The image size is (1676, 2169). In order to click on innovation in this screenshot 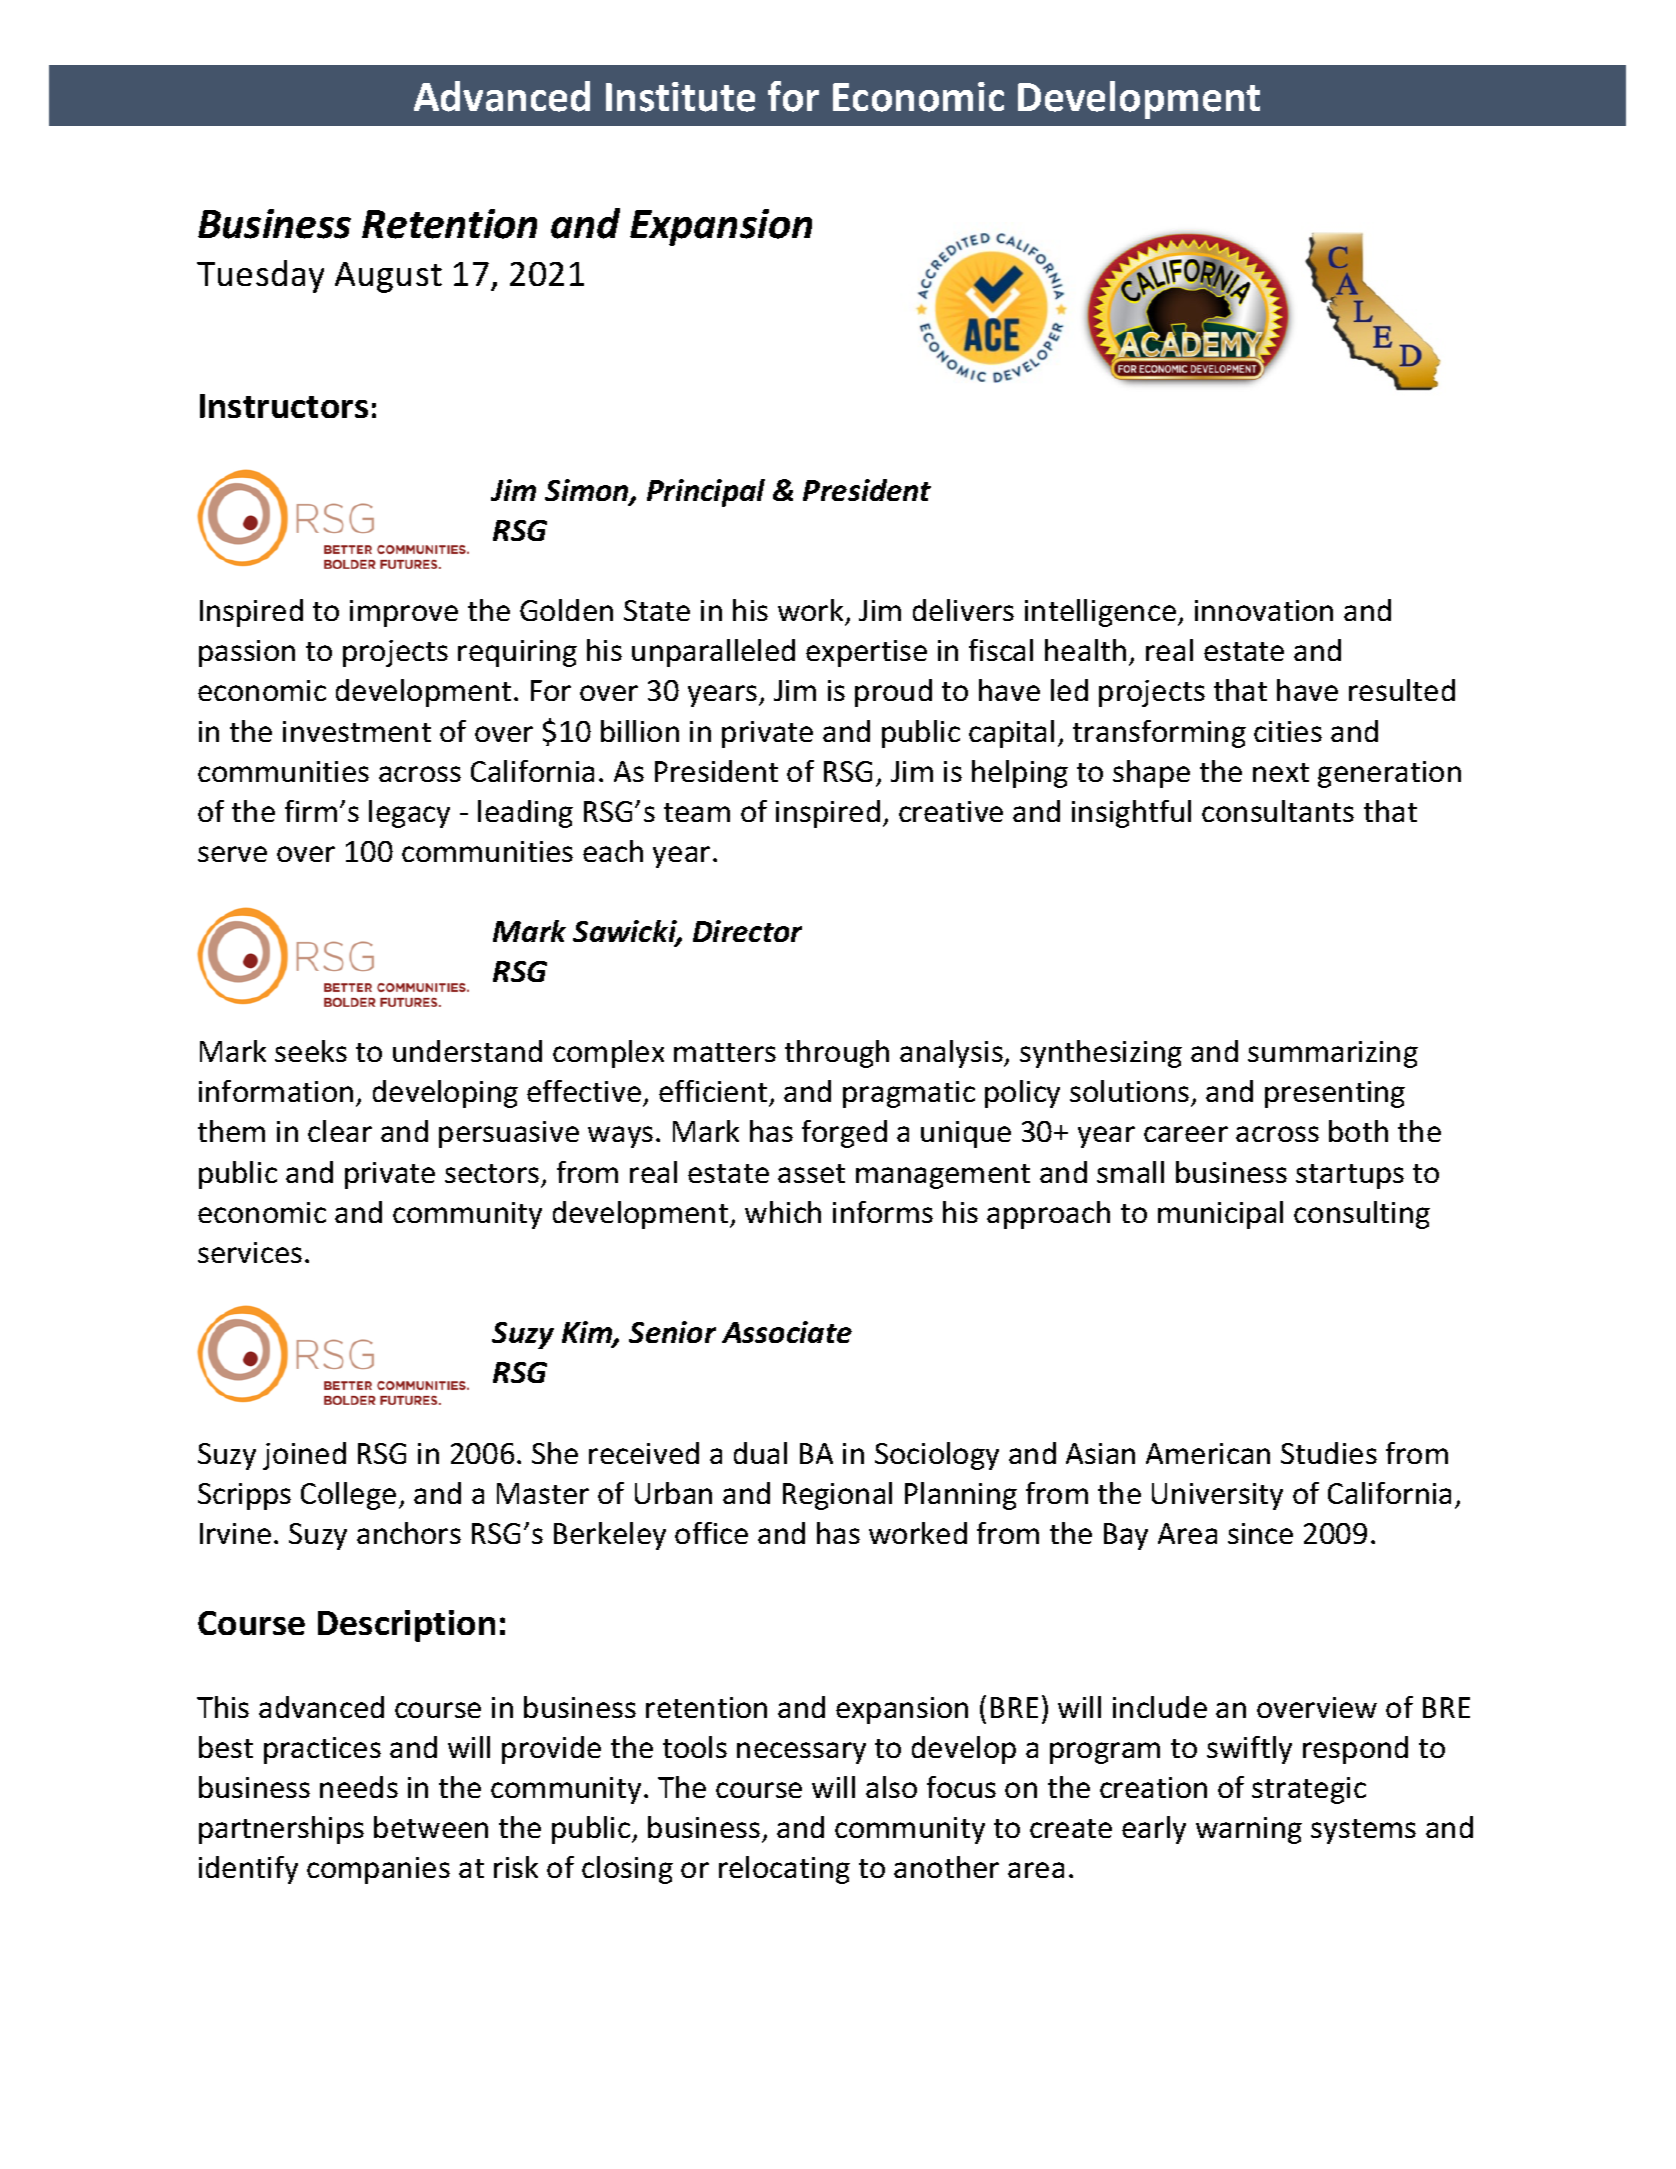, I will do `click(1264, 610)`.
